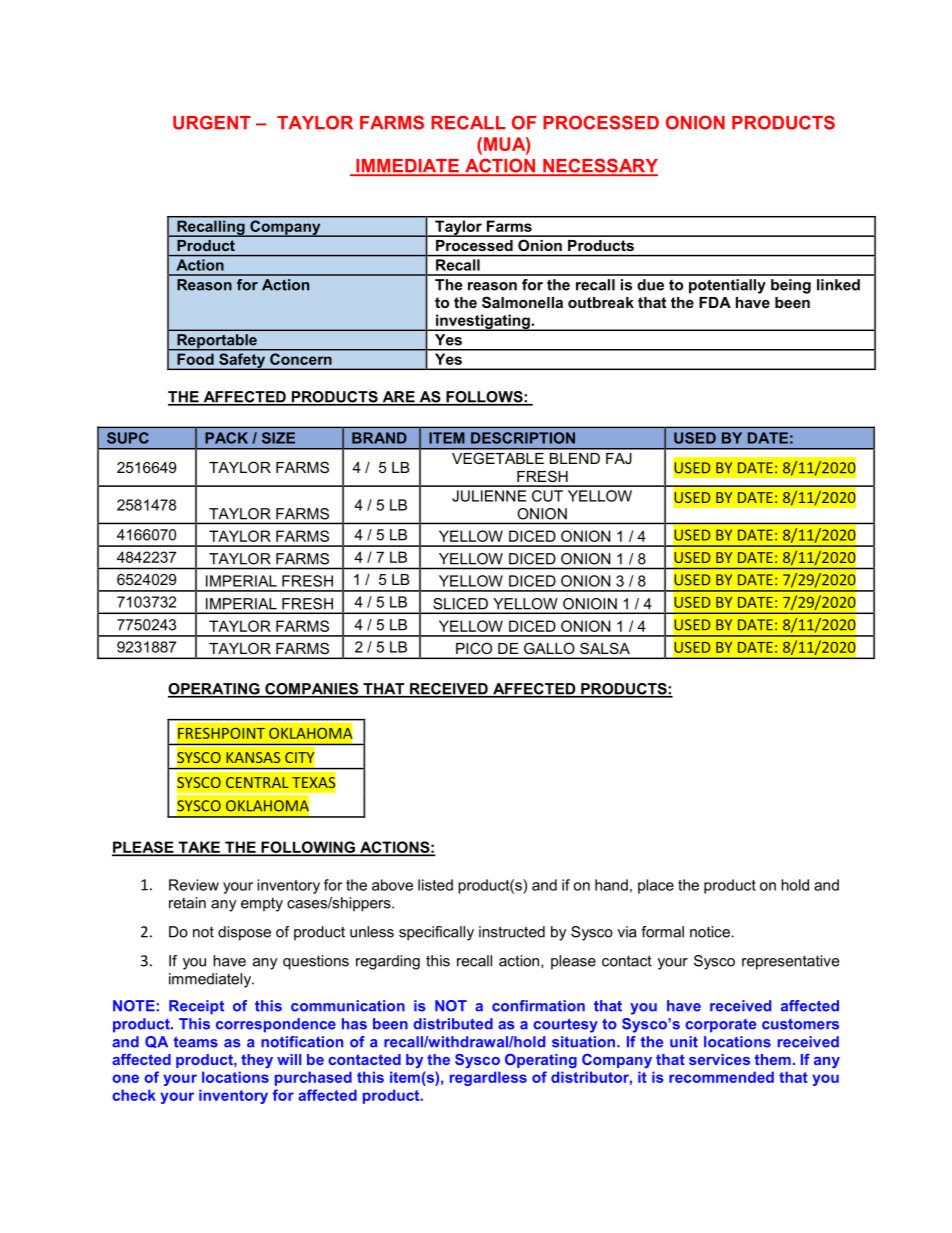 Image resolution: width=952 pixels, height=1233 pixels. What do you see at coordinates (547, 496) in the image?
I see `CUT` at bounding box center [547, 496].
